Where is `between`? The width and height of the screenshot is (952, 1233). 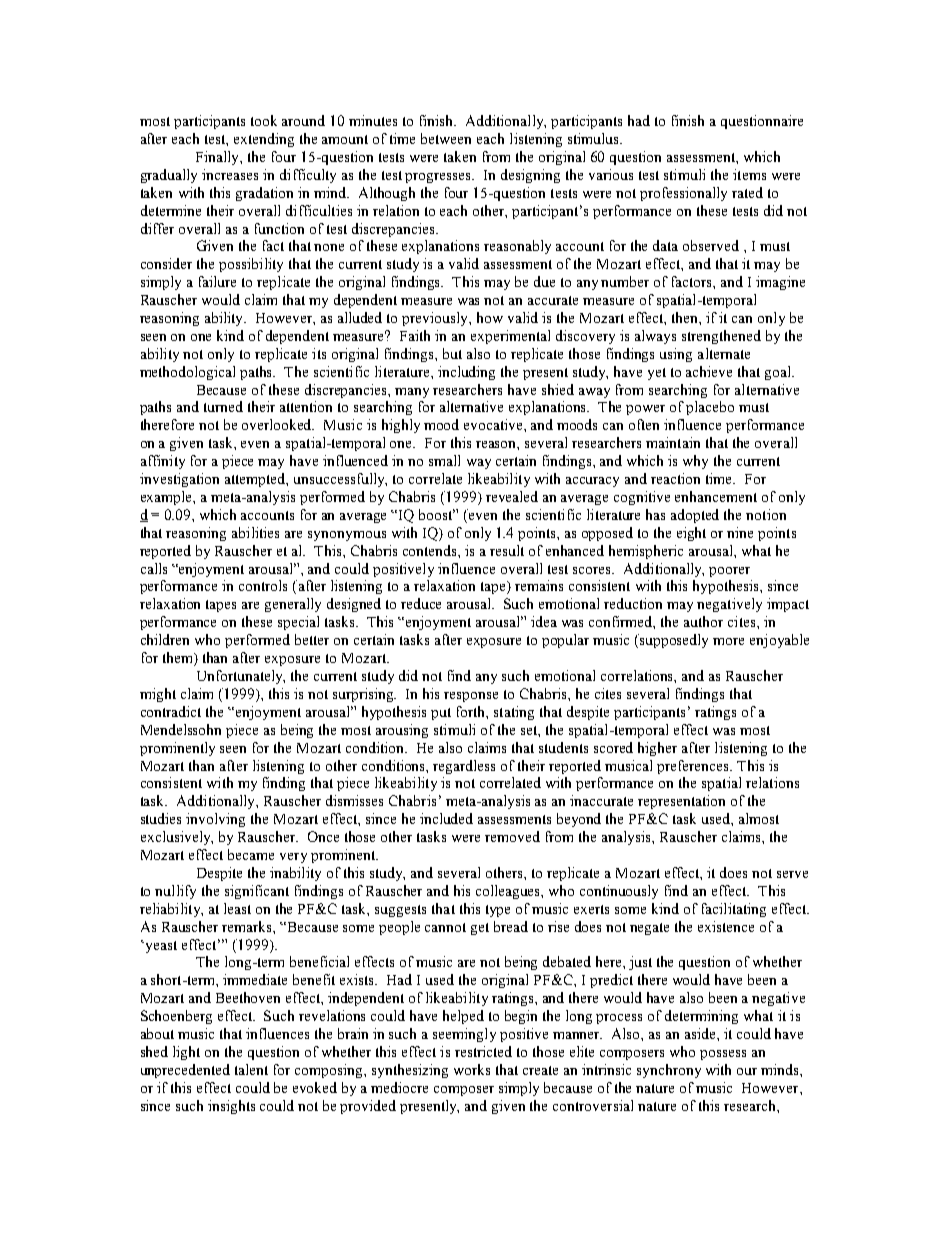 between is located at coordinates (446, 138).
